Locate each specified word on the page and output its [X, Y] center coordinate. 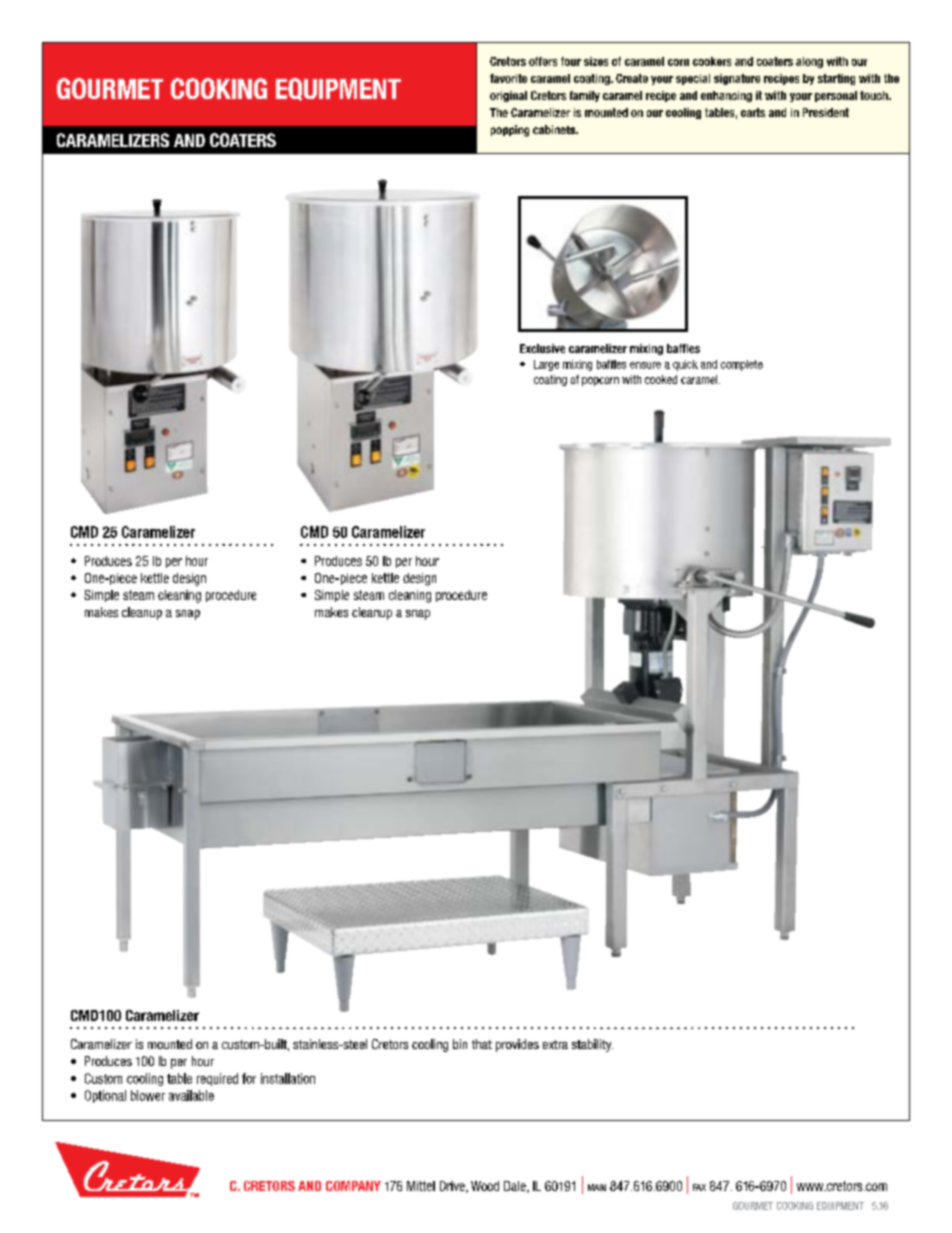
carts [753, 112]
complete [742, 365]
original [508, 96]
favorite [508, 78]
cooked [661, 379]
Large [546, 365]
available [191, 1095]
